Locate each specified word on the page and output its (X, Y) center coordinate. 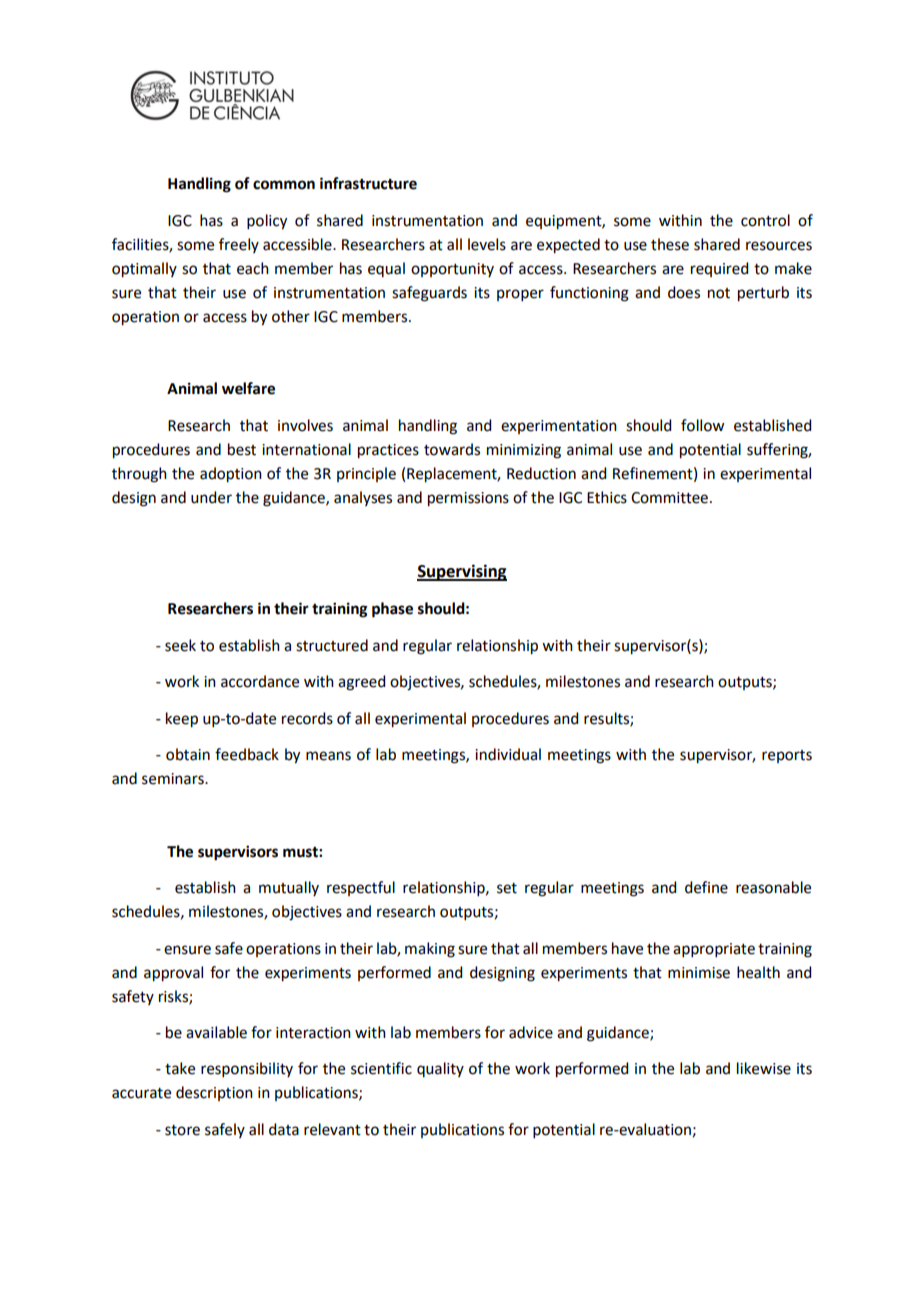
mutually (289, 888)
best (242, 449)
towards (452, 449)
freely (239, 245)
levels (487, 244)
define (706, 887)
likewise (764, 1068)
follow (702, 425)
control (765, 220)
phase (392, 610)
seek (180, 645)
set (507, 888)
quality (440, 1069)
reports (787, 756)
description (214, 1093)
